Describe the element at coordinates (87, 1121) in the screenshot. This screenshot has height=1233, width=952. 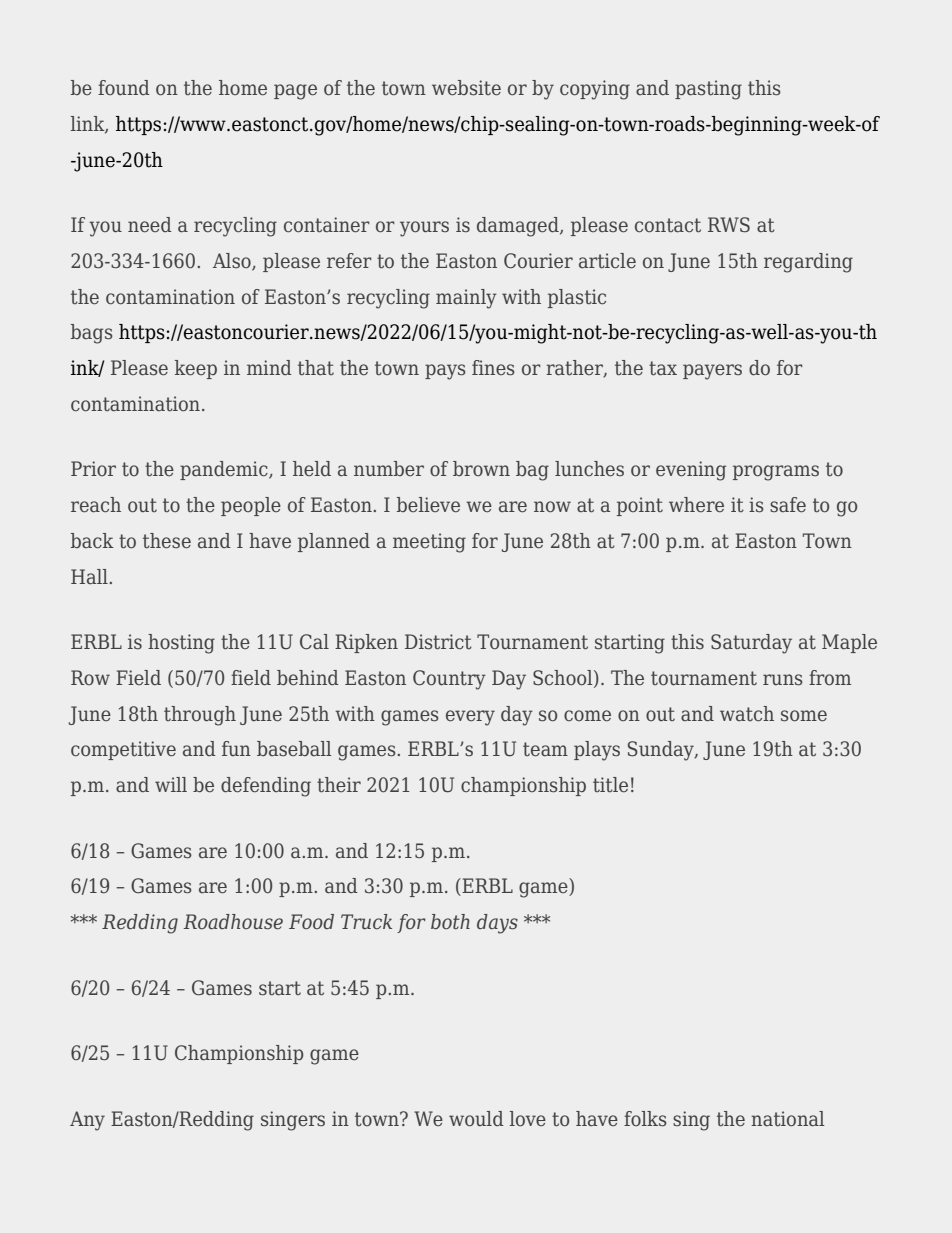
I see `Any` at that location.
